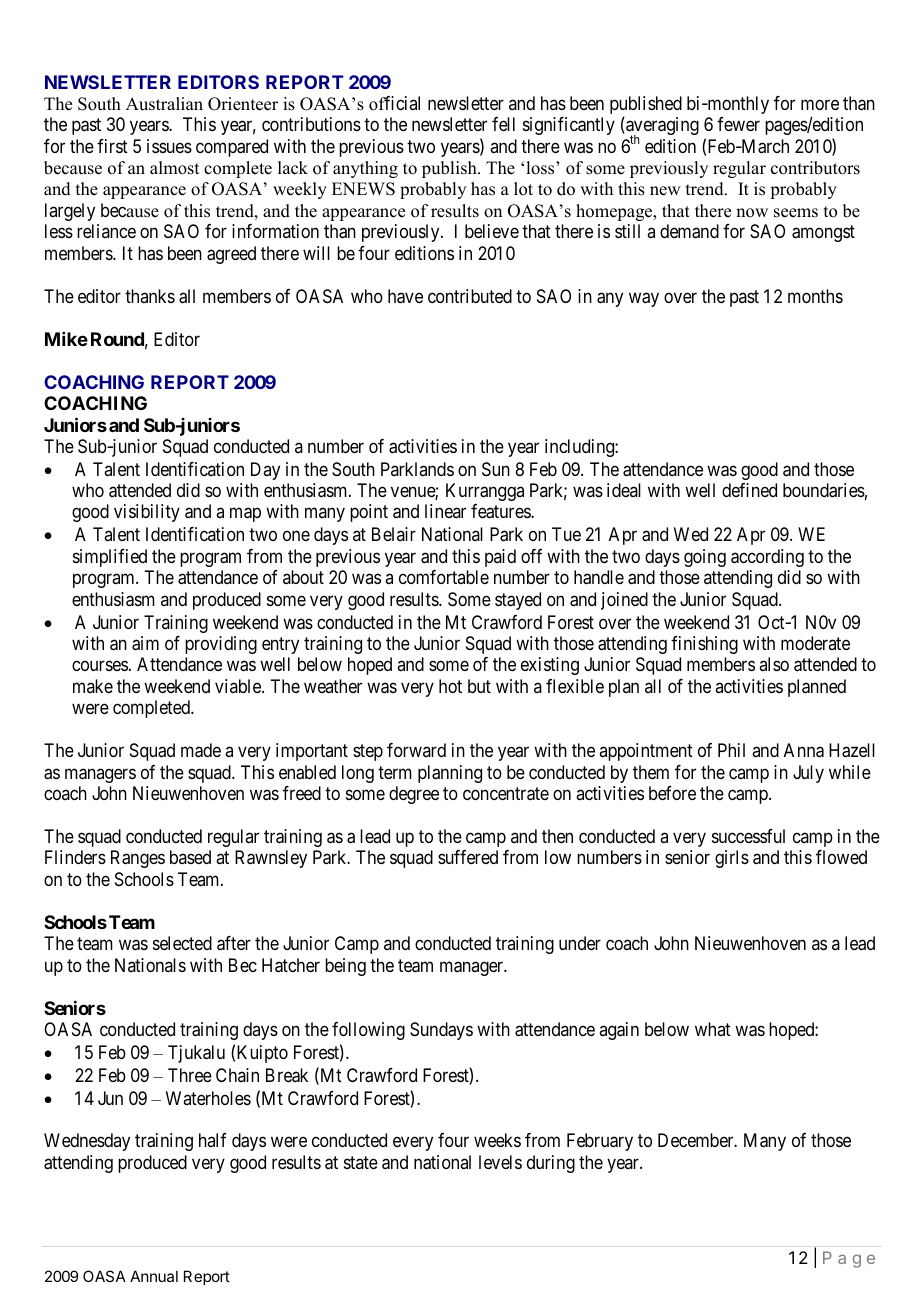 The width and height of the page is (924, 1308). I want to click on fell, so click(503, 124).
